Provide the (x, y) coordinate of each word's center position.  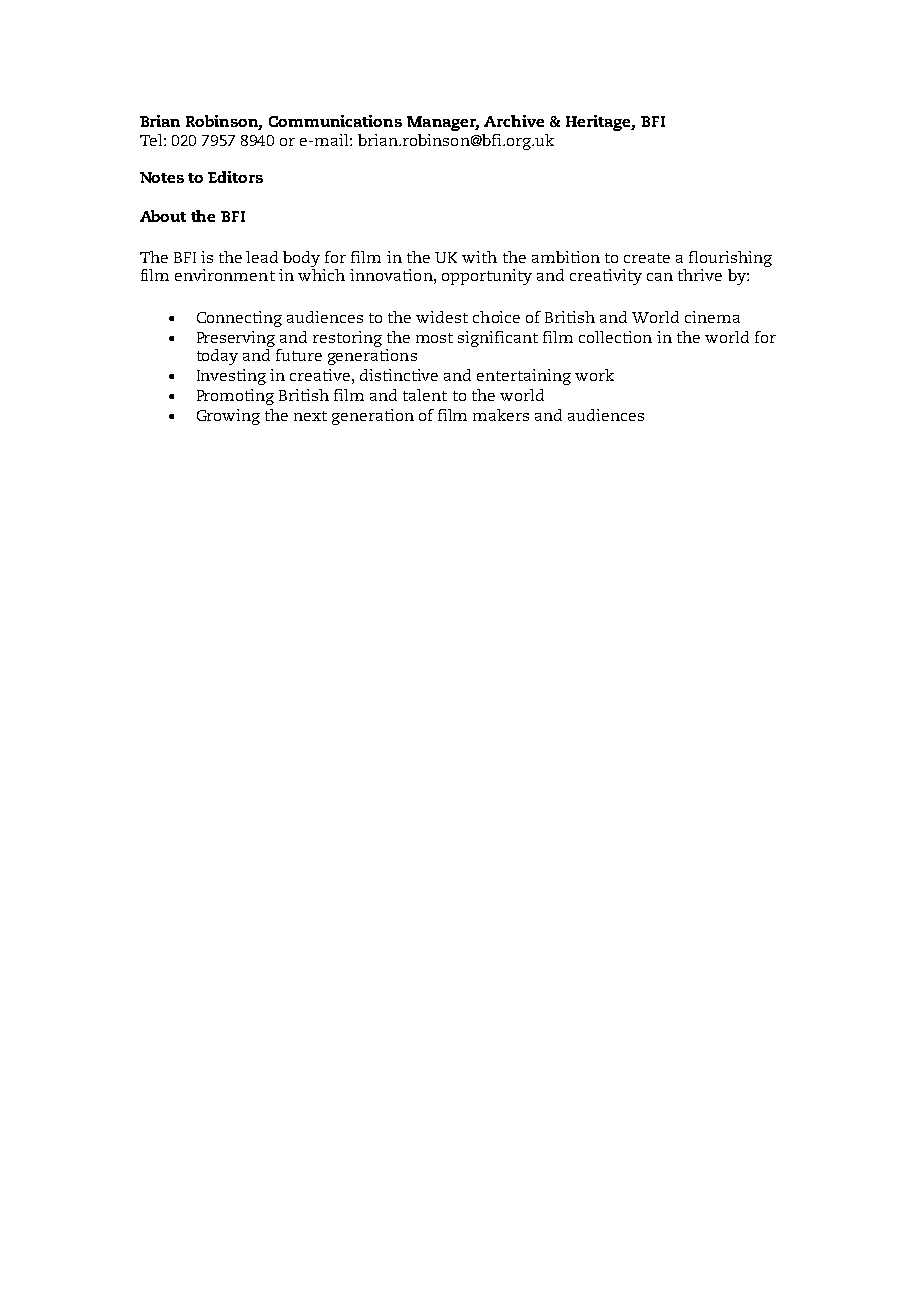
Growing (228, 417)
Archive (514, 121)
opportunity (487, 277)
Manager (443, 123)
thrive (700, 275)
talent (425, 395)
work (594, 375)
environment (225, 275)
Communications (335, 121)
